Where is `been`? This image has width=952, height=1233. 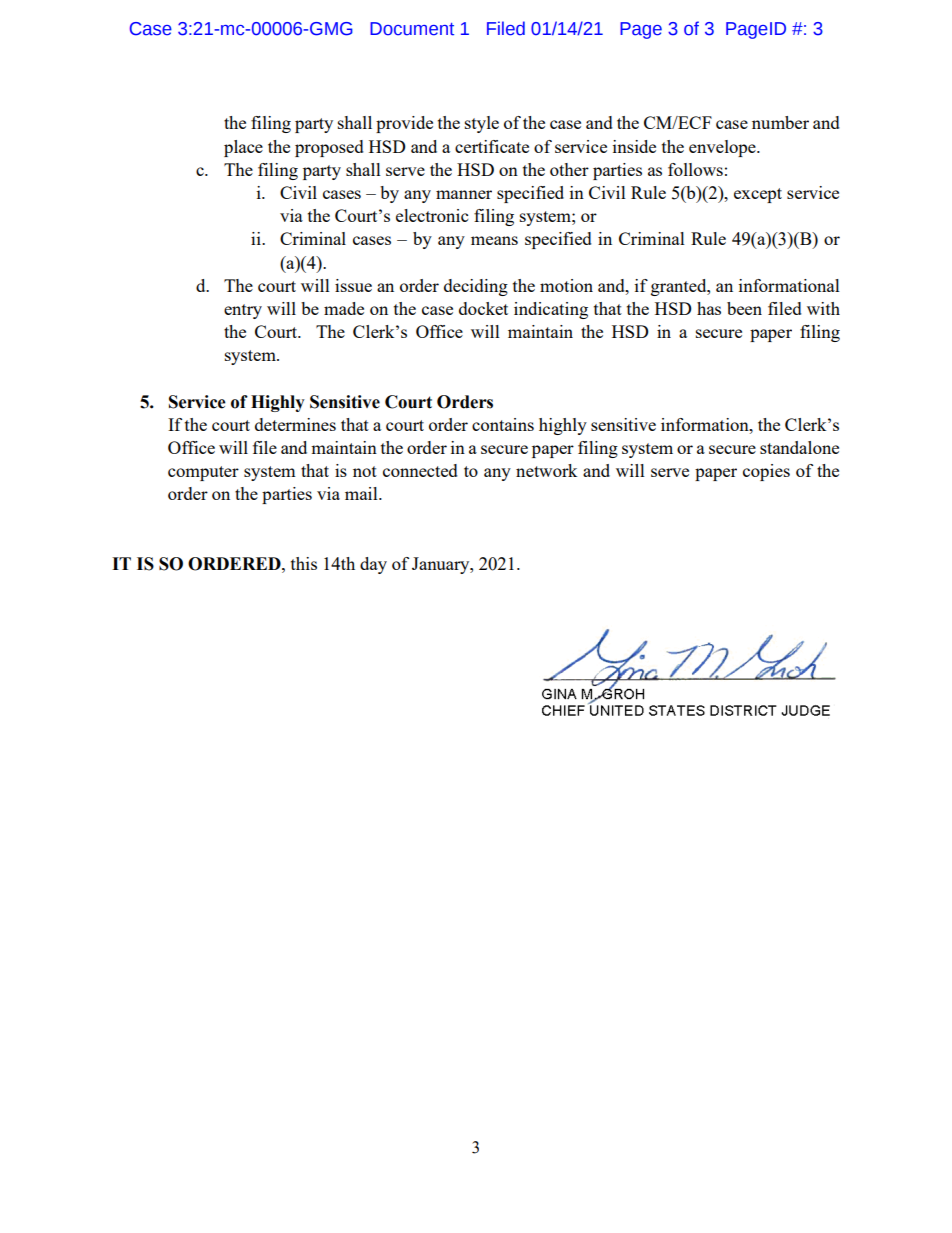
been is located at coordinates (744, 308).
